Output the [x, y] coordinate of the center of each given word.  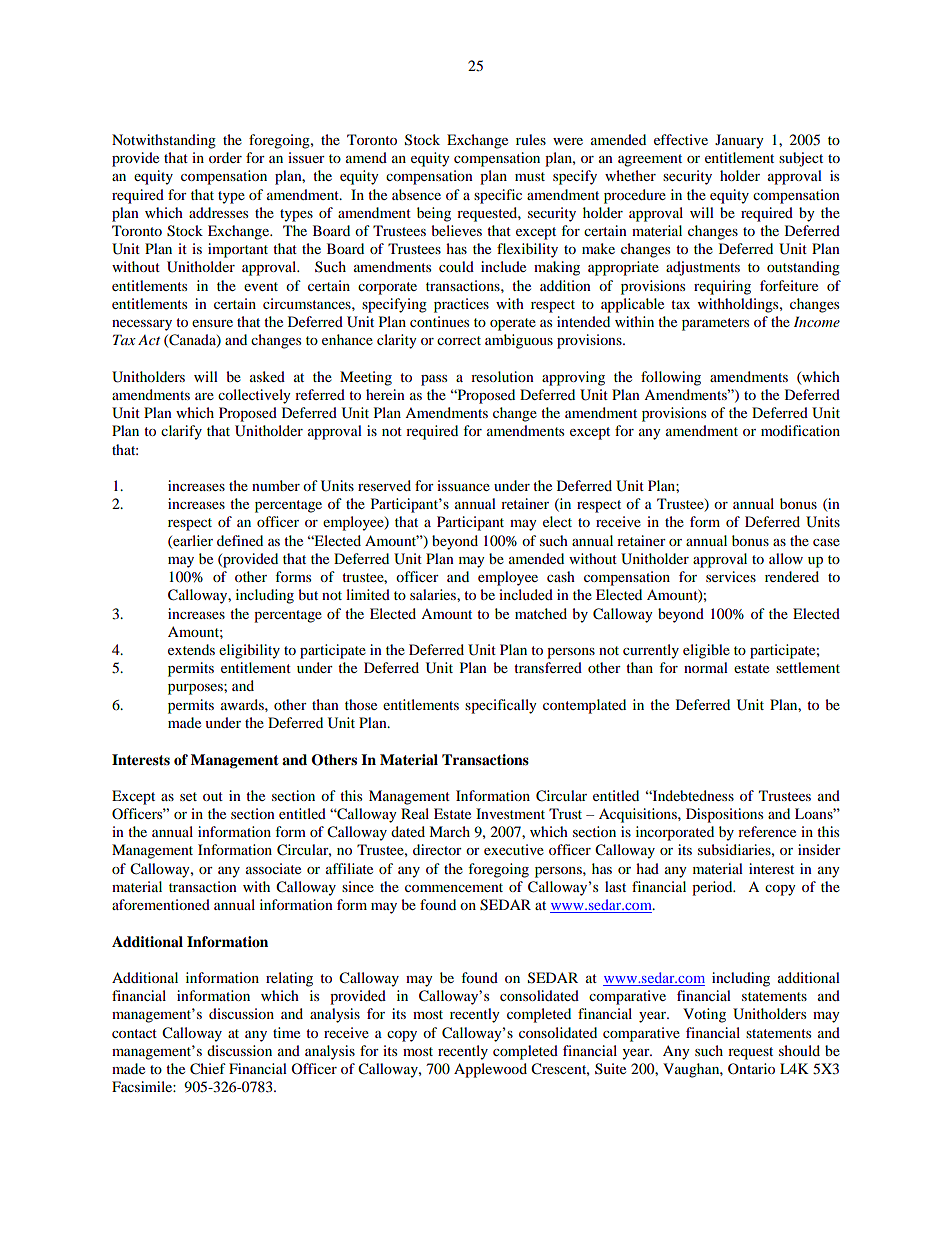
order [225, 157]
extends [191, 649]
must [530, 176]
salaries [434, 594]
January [739, 141]
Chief [208, 1069]
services [731, 576]
